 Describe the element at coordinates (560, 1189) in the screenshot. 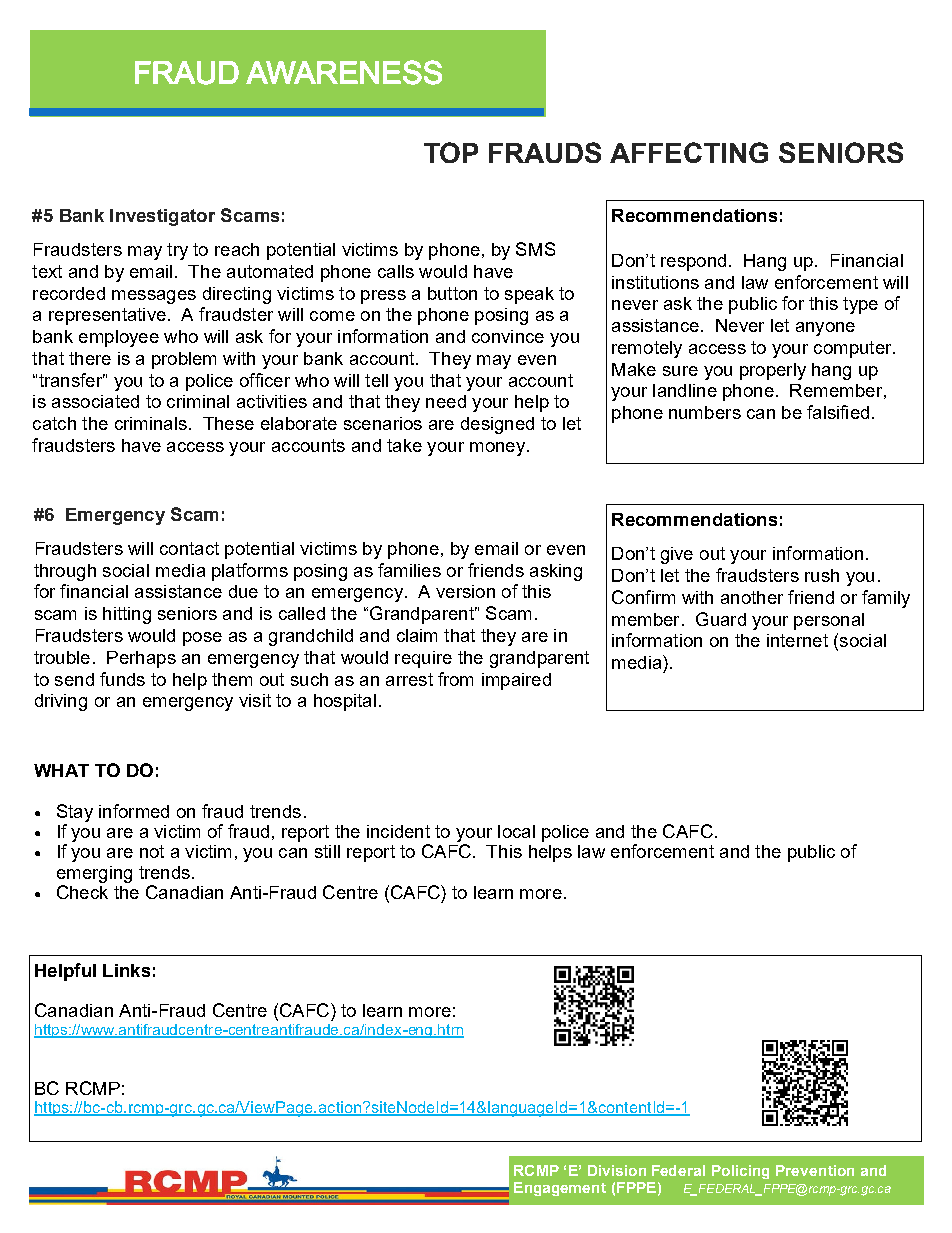

I see `Engagement` at that location.
